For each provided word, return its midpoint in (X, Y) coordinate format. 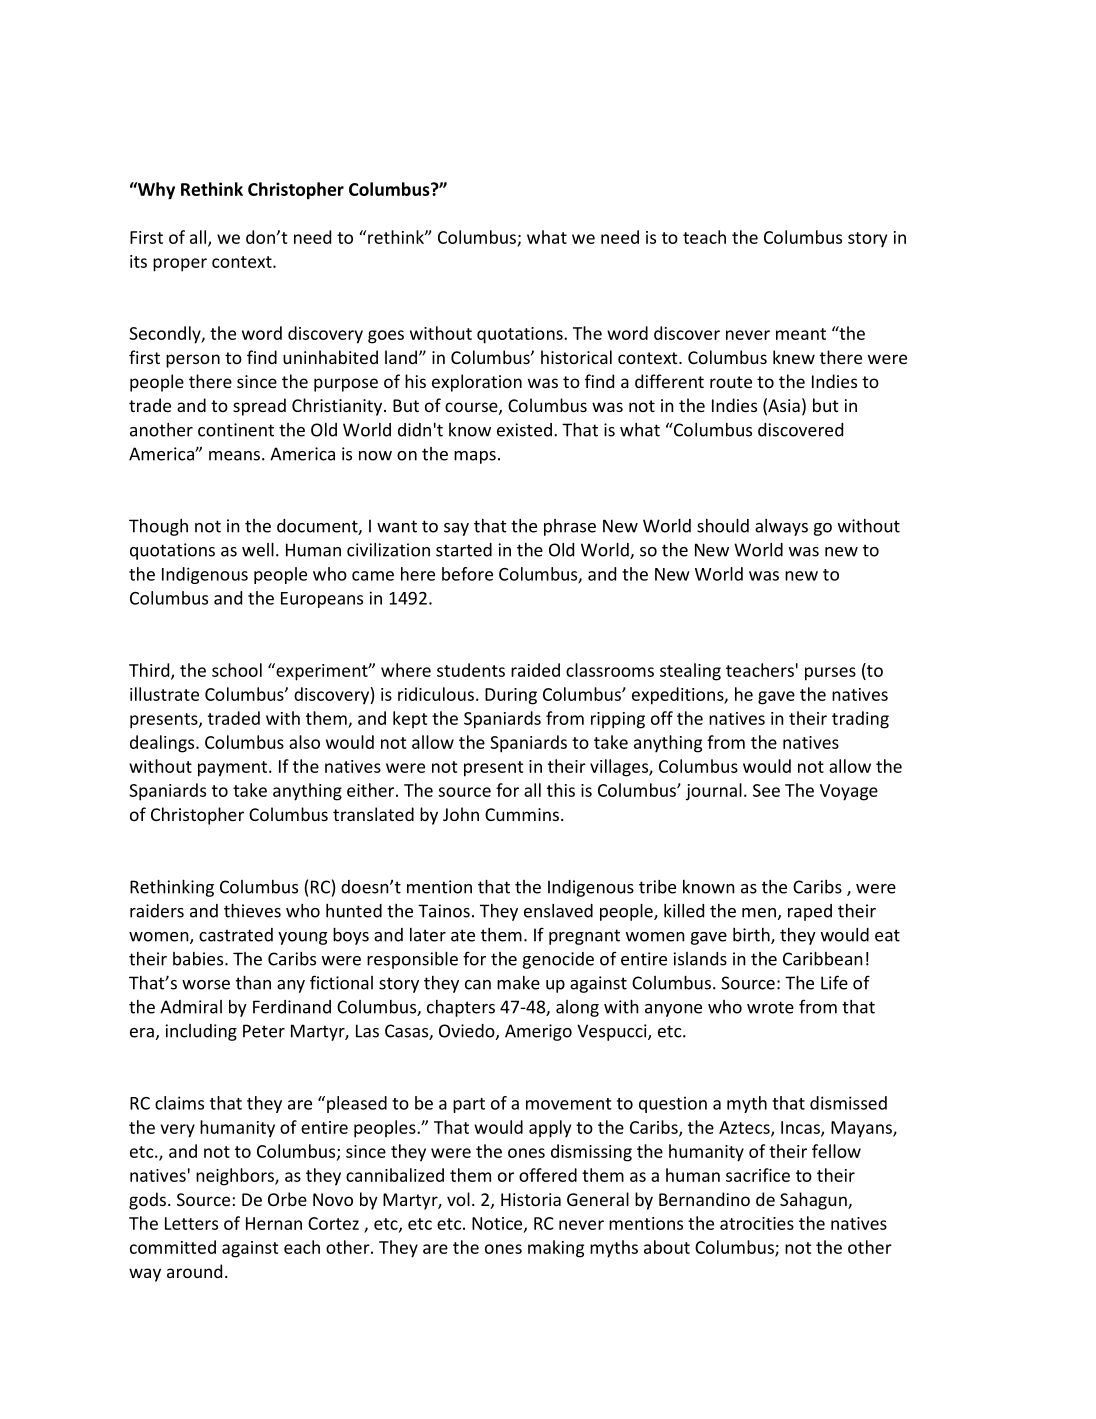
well (258, 550)
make (518, 983)
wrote (770, 1007)
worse (206, 985)
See (766, 790)
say (456, 529)
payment (234, 769)
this (561, 790)
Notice (498, 1224)
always (781, 527)
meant (801, 334)
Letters (191, 1223)
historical (576, 357)
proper (180, 265)
